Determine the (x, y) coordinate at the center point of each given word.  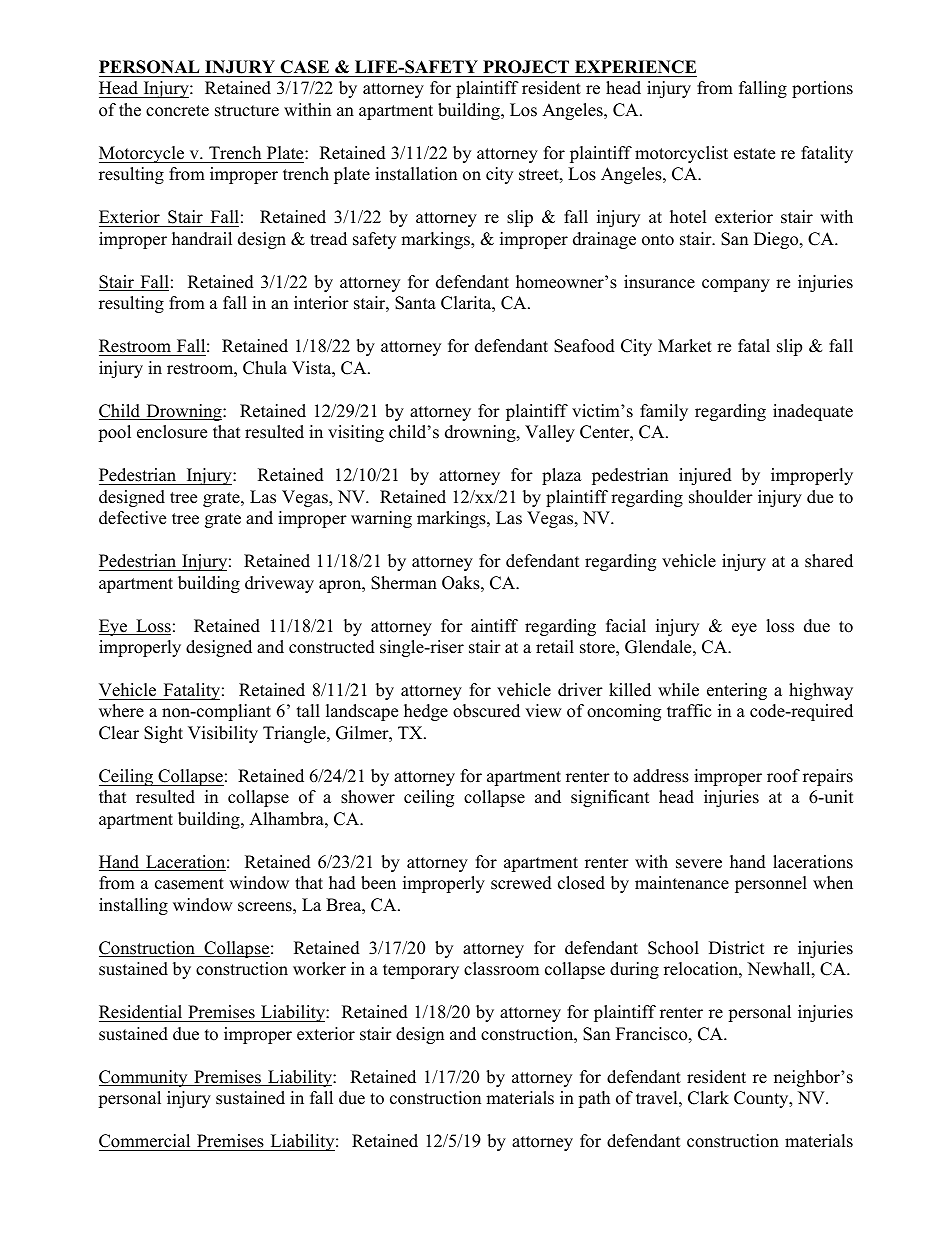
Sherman (404, 583)
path (594, 1099)
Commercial (144, 1141)
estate (754, 154)
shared (829, 561)
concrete (177, 111)
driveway (279, 584)
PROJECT (526, 67)
